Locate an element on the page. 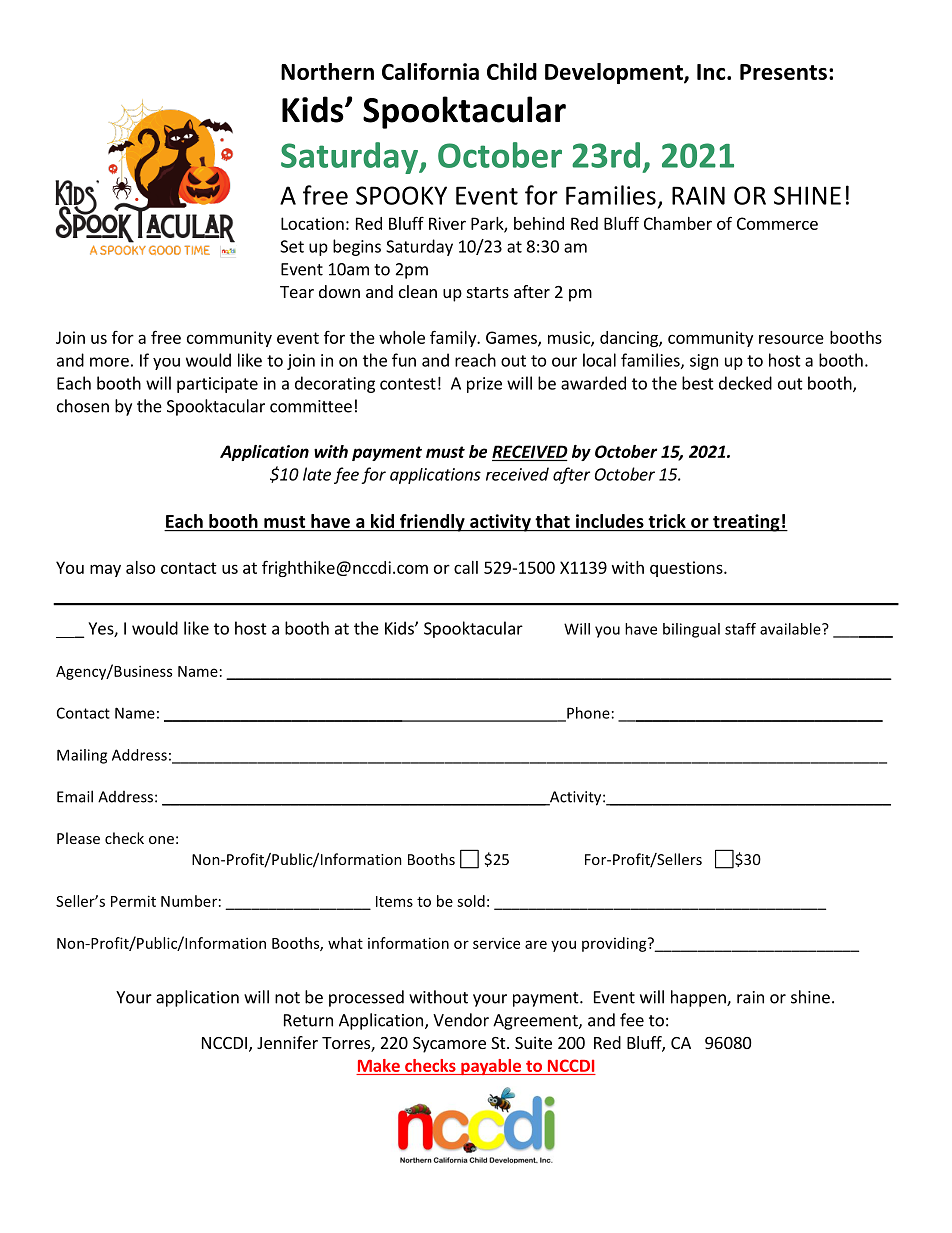  family is located at coordinates (454, 338).
